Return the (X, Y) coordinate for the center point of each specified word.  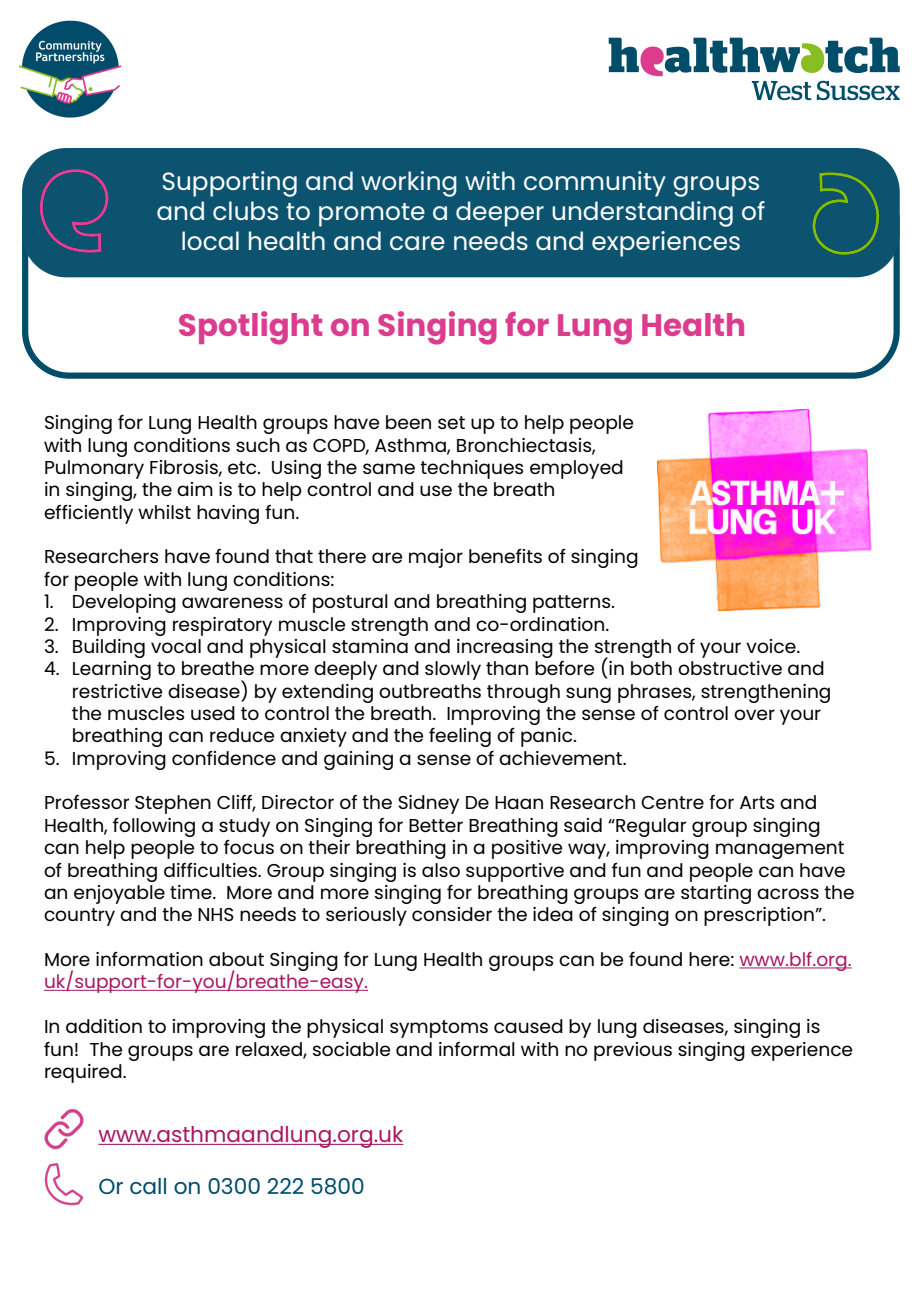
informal (477, 1049)
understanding (642, 214)
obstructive (730, 668)
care (417, 243)
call (148, 1186)
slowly (453, 670)
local (210, 240)
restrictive (117, 691)
